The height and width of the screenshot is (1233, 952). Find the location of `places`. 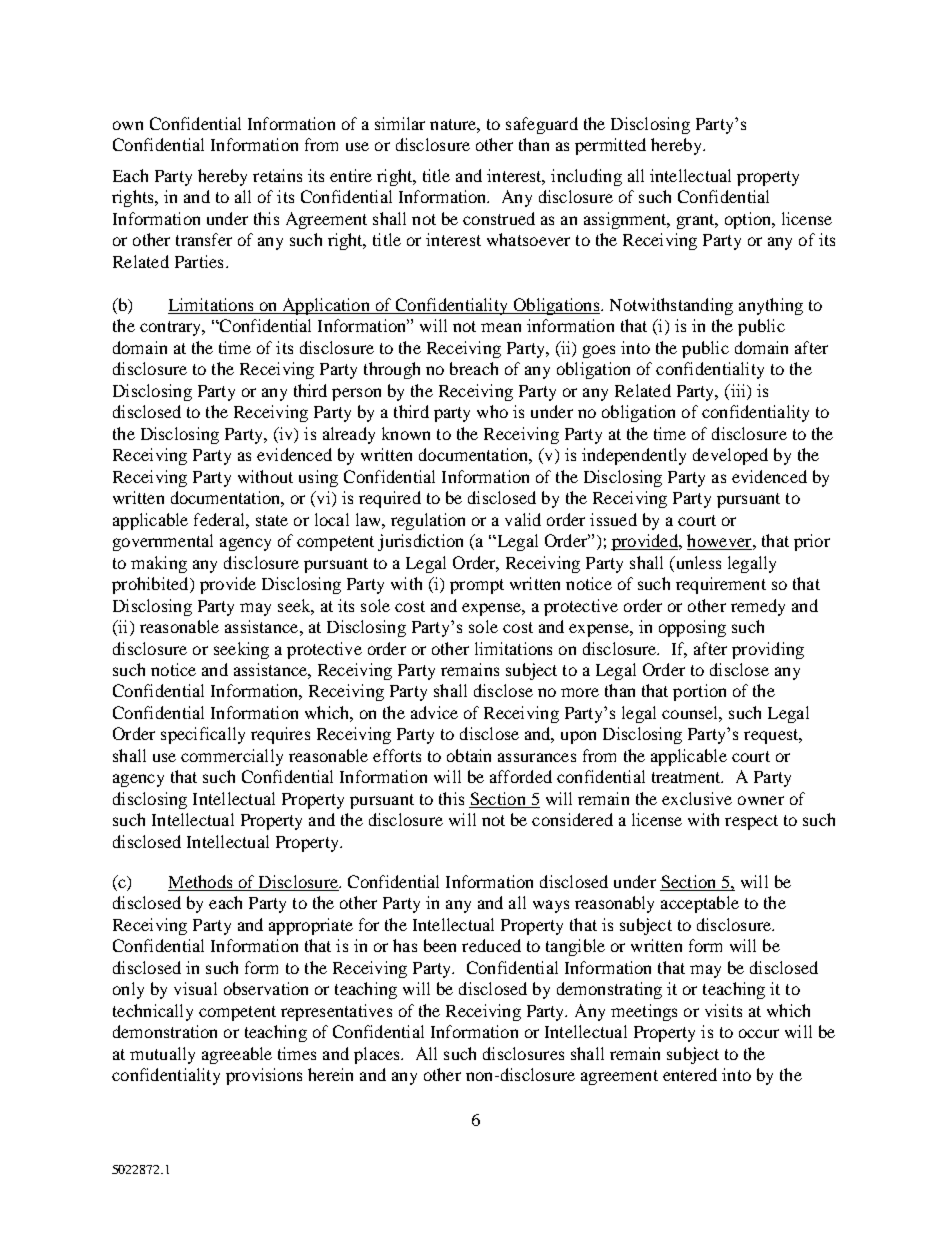

places is located at coordinates (378, 1055).
